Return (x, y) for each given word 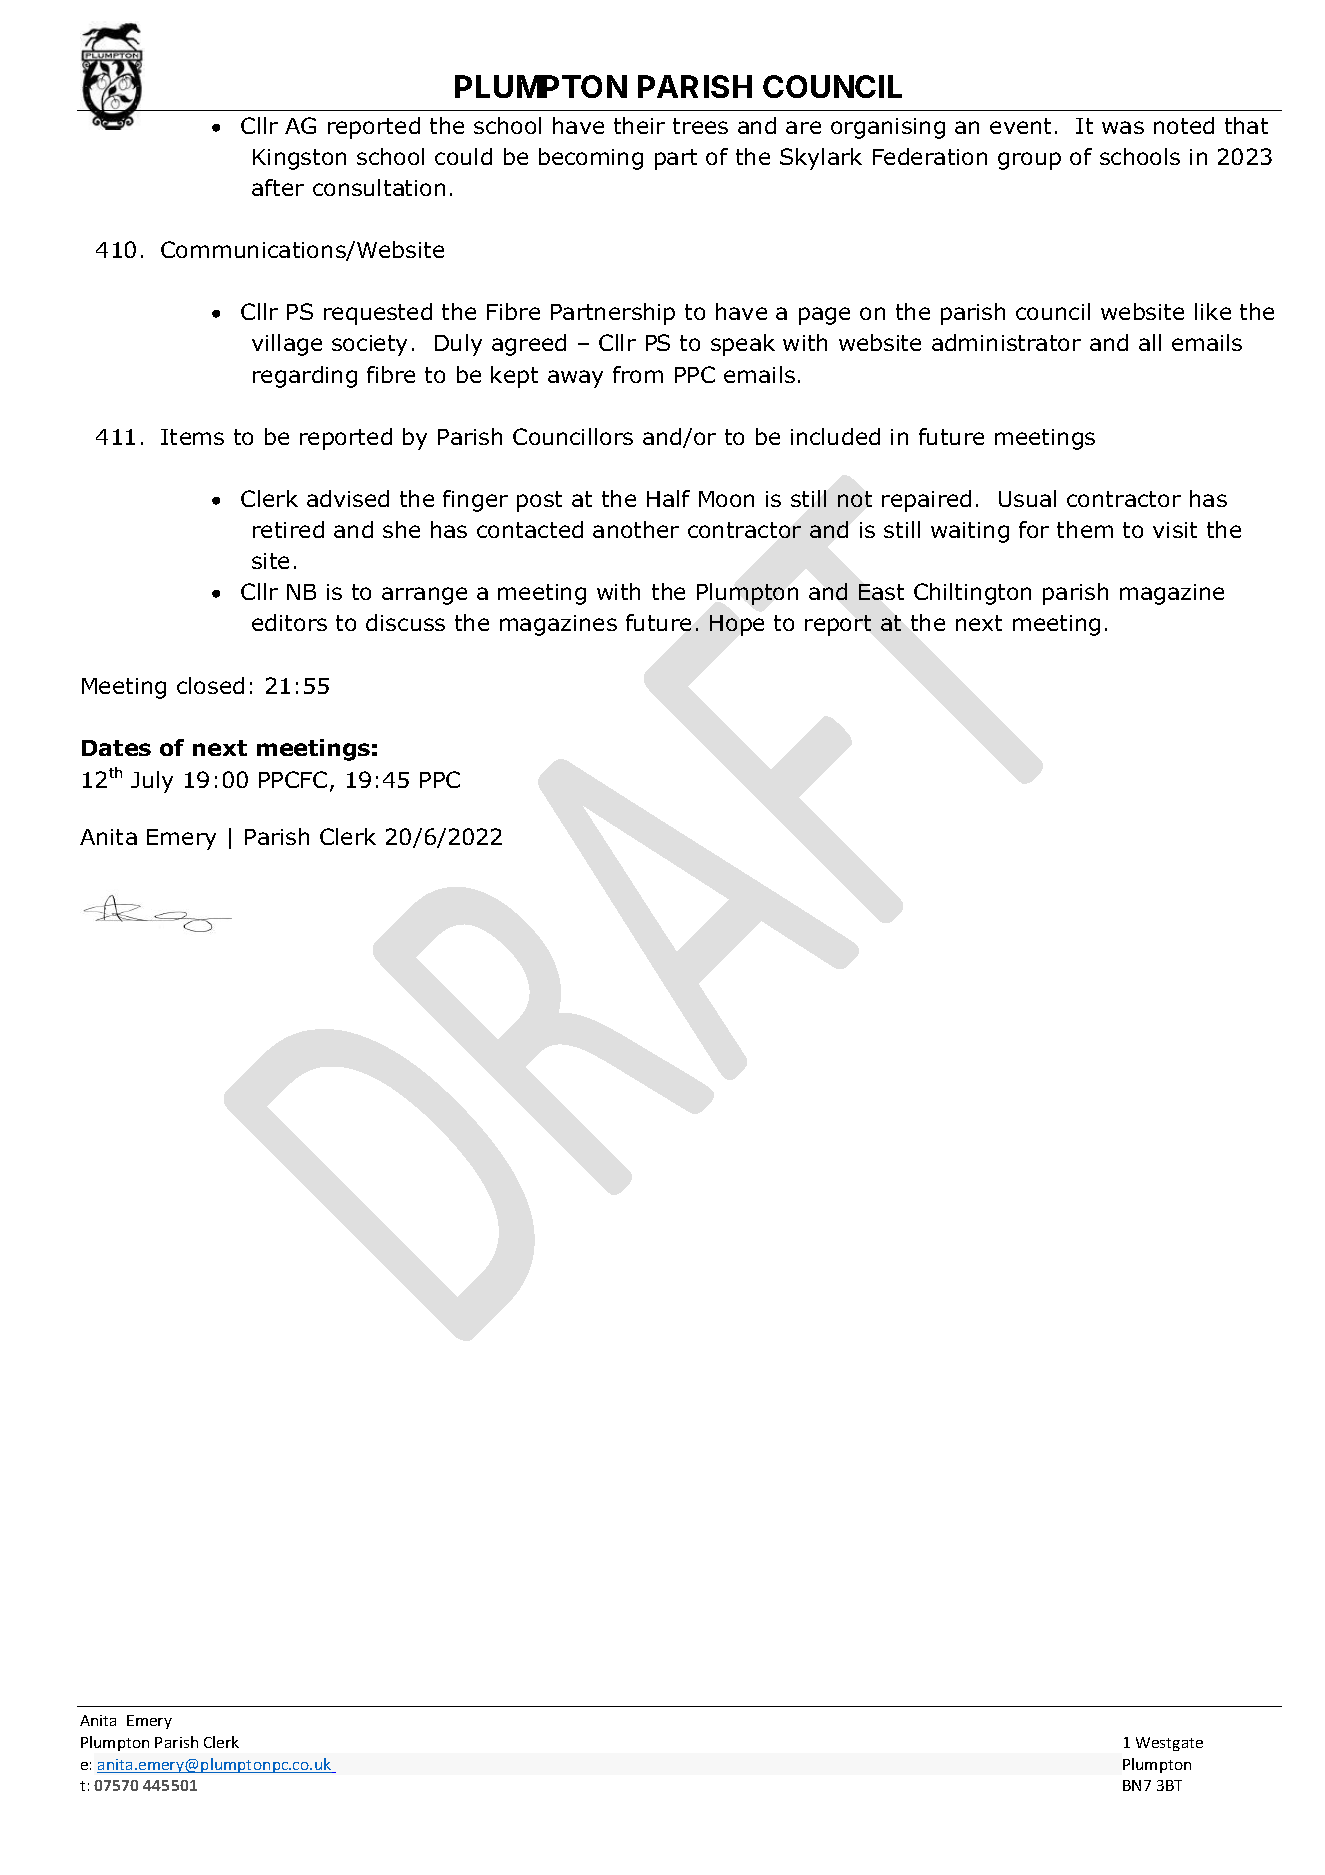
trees (700, 126)
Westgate (1169, 1744)
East (881, 592)
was (1123, 127)
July (152, 782)
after (278, 187)
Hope (737, 625)
